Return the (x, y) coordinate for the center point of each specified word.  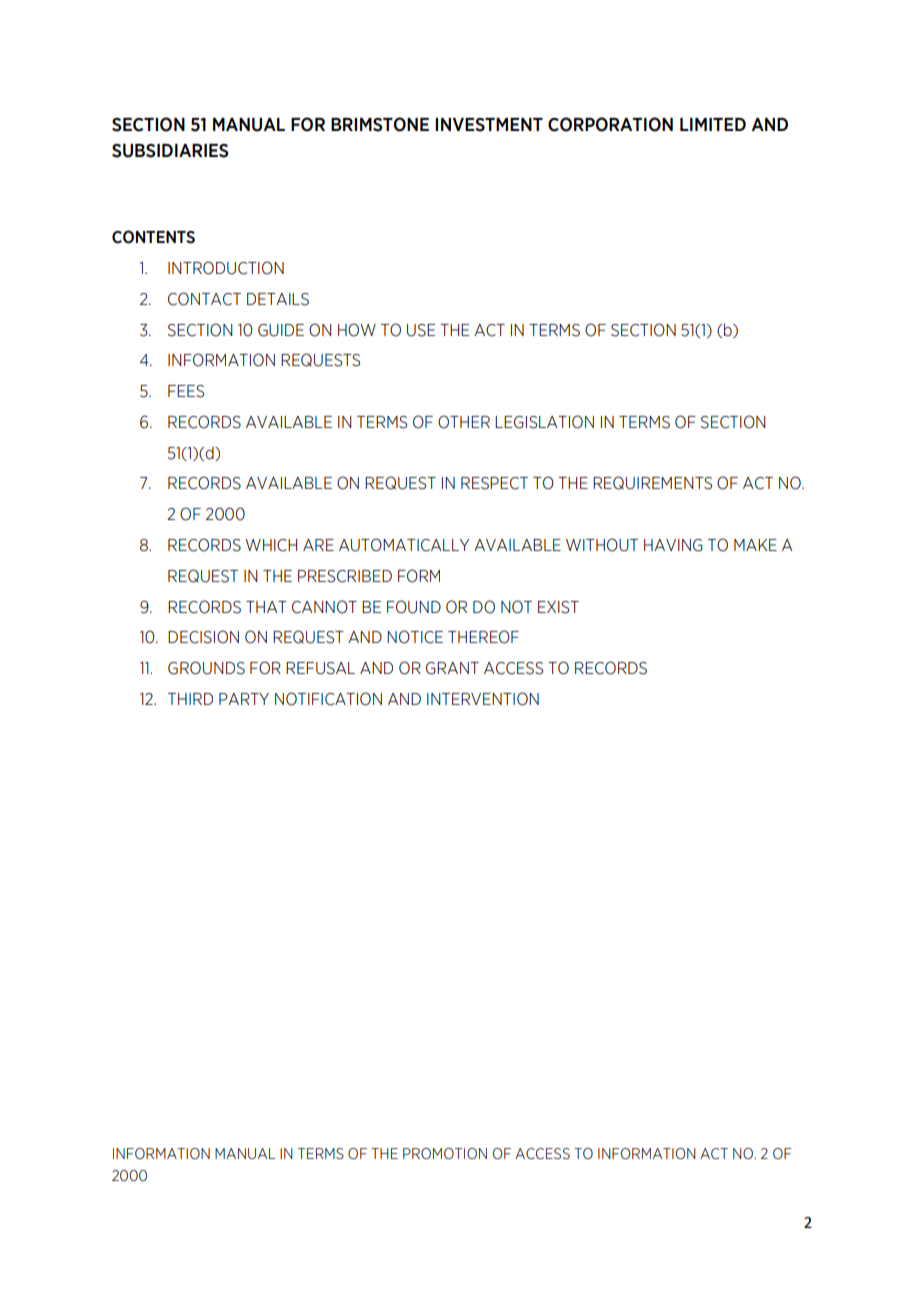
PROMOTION (445, 1154)
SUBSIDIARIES (170, 151)
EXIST (558, 607)
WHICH (271, 545)
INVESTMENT (489, 125)
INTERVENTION (483, 699)
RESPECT (494, 483)
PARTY (244, 699)
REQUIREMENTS (652, 483)
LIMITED (713, 124)
